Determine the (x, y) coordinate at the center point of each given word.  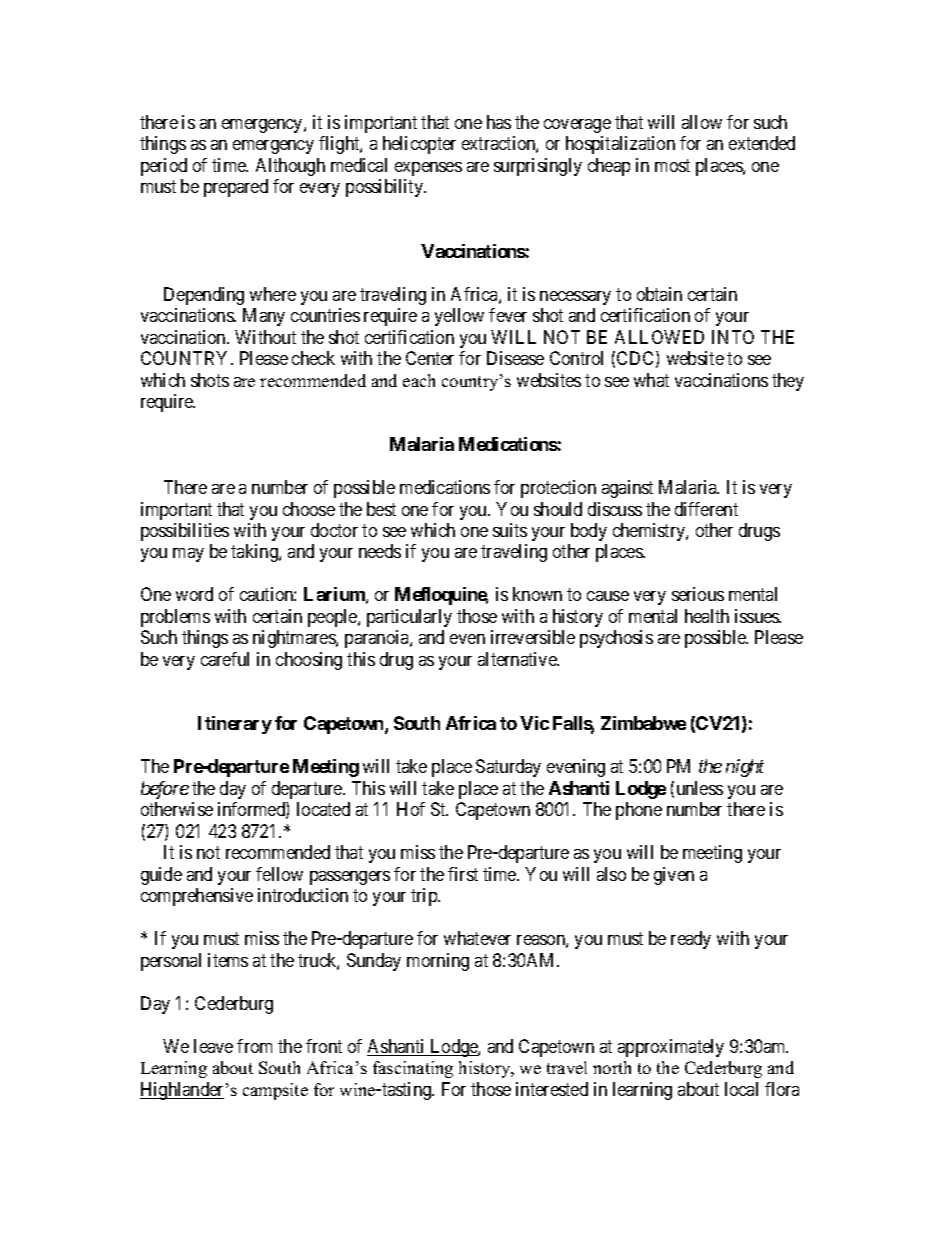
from (254, 1046)
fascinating (413, 1069)
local (741, 1089)
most (672, 165)
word (194, 594)
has (499, 122)
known (537, 594)
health (707, 616)
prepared (236, 188)
